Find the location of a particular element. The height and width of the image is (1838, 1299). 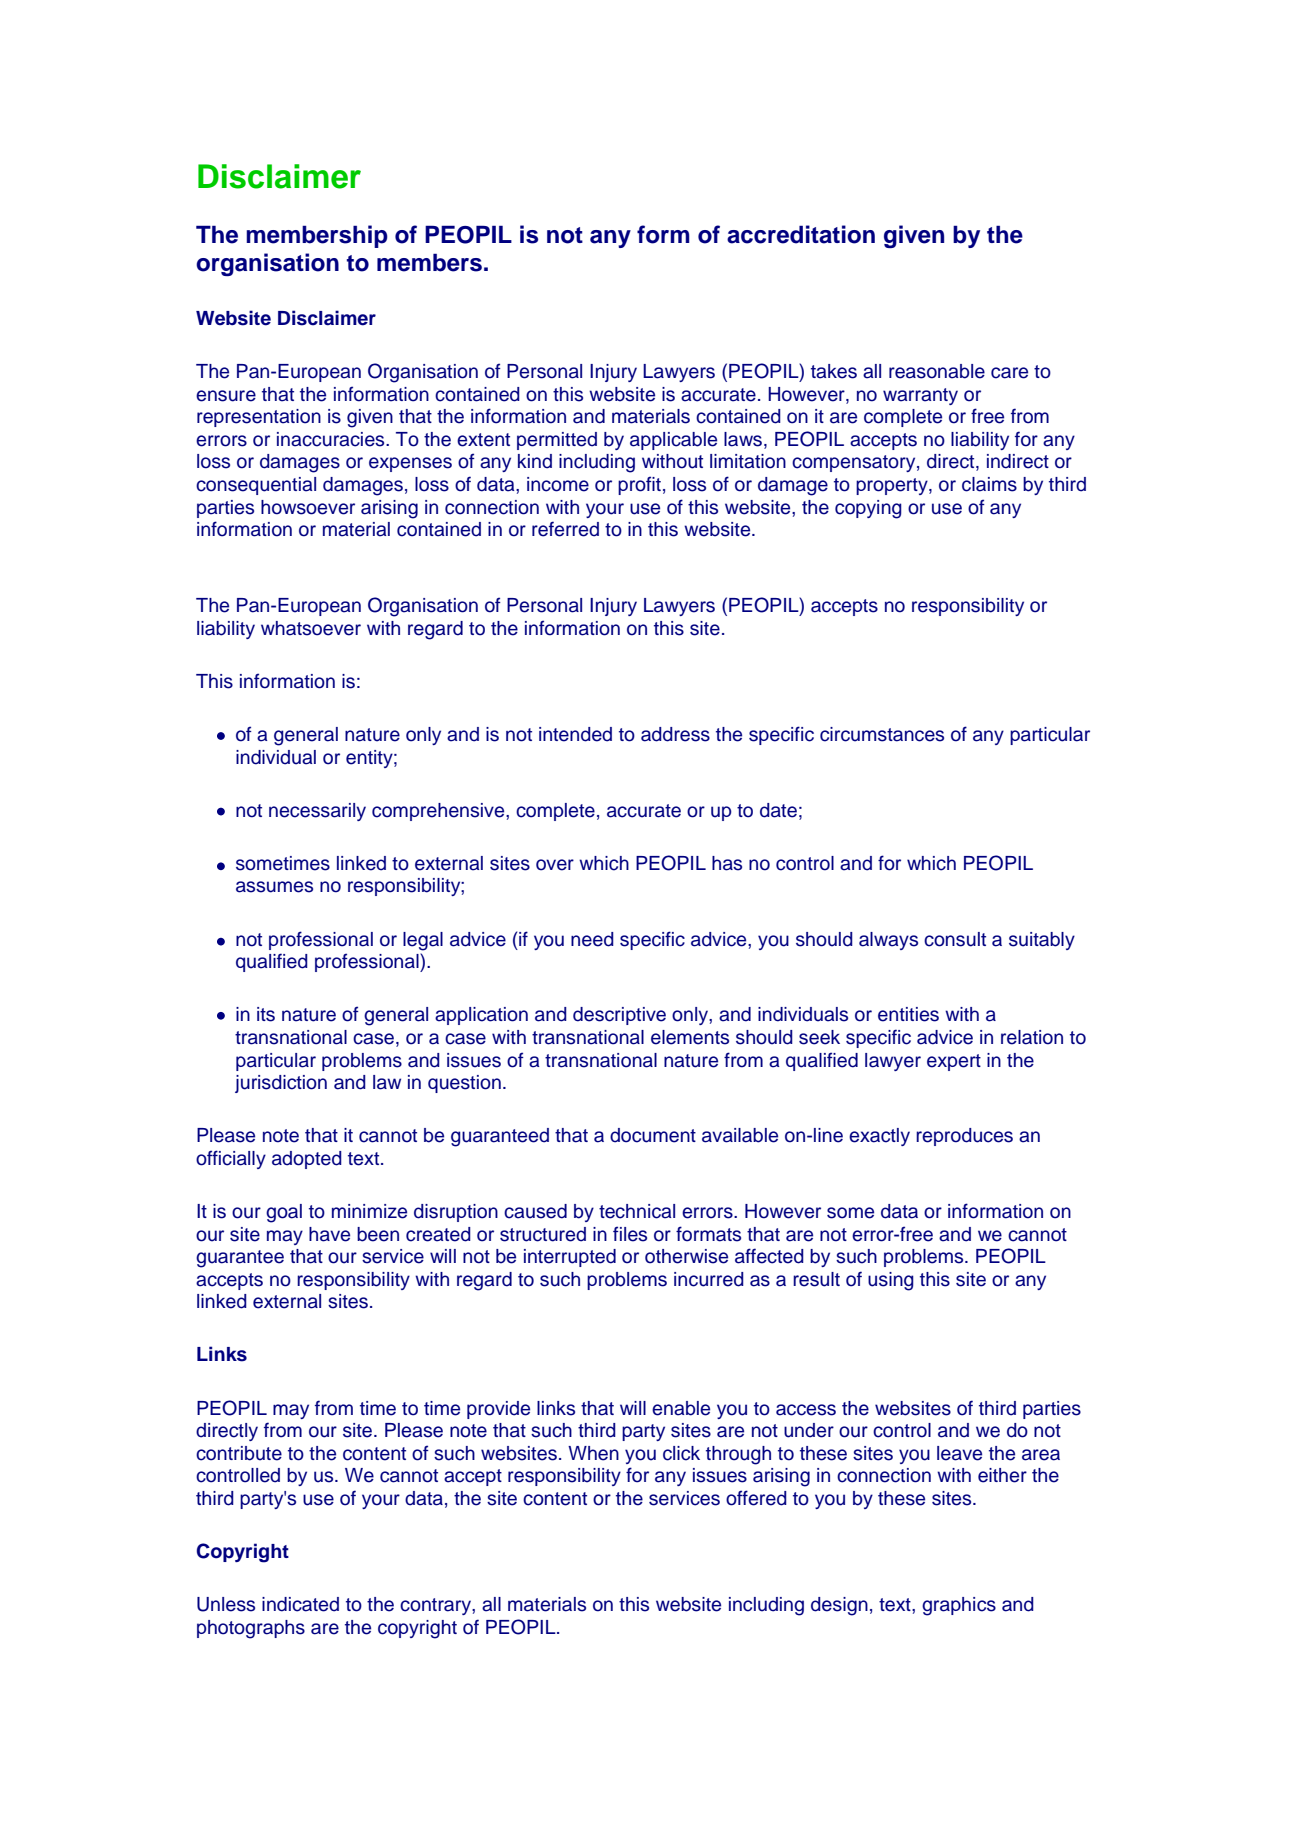

need is located at coordinates (592, 939).
